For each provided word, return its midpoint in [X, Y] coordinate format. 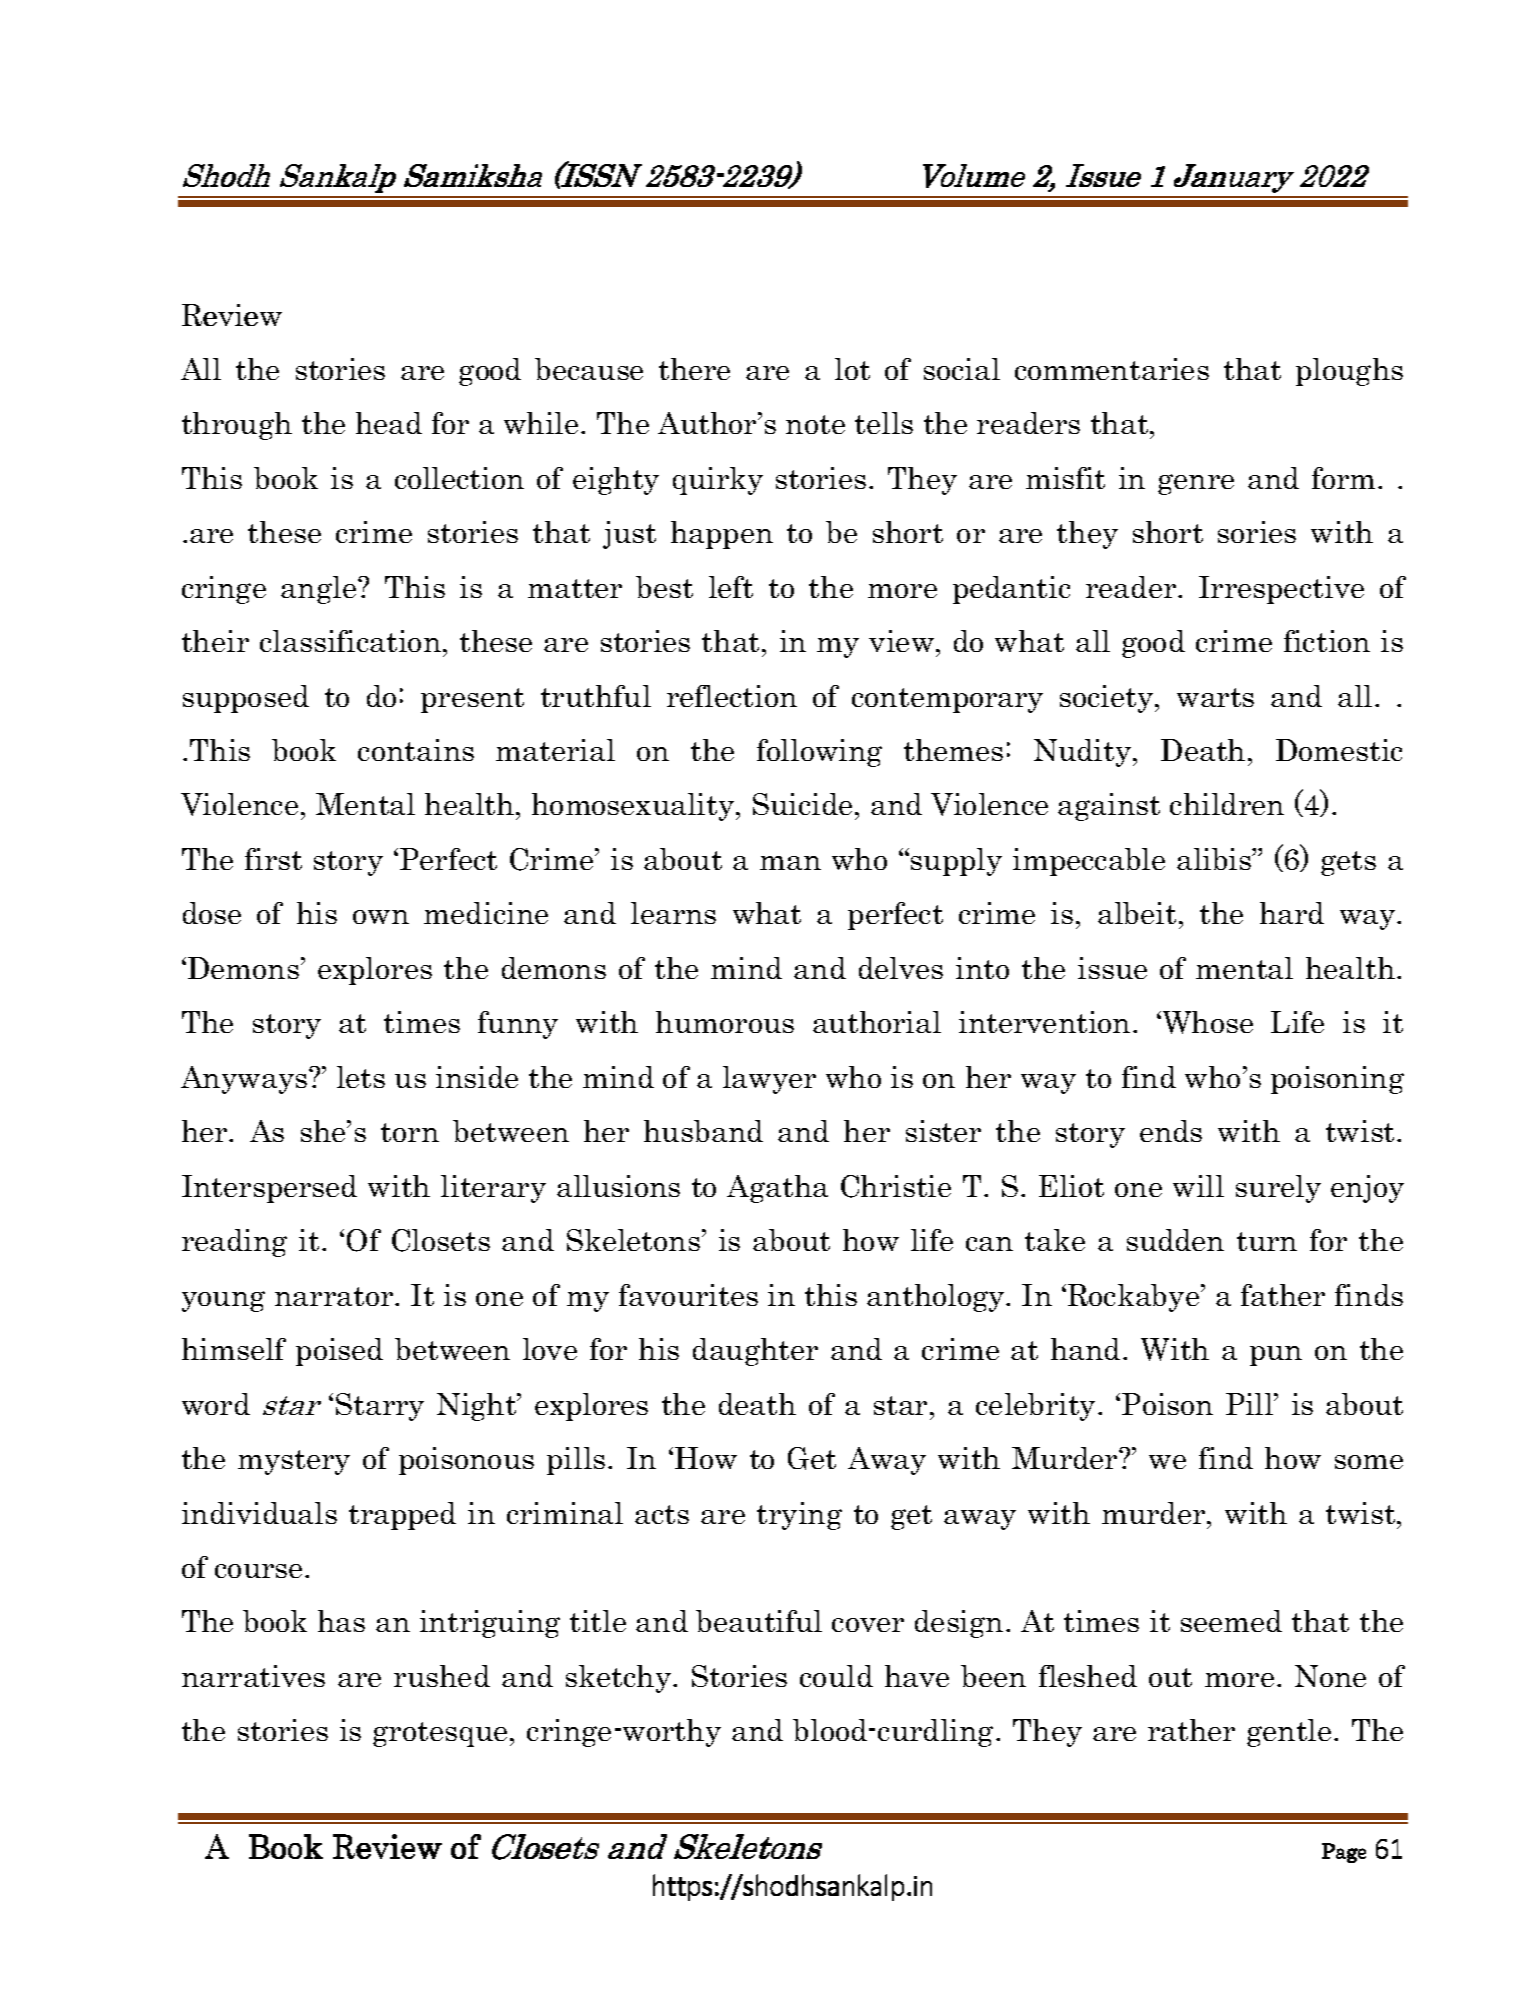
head [389, 423]
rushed [442, 1676]
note [815, 424]
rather [1191, 1730]
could [836, 1676]
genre [1196, 484]
